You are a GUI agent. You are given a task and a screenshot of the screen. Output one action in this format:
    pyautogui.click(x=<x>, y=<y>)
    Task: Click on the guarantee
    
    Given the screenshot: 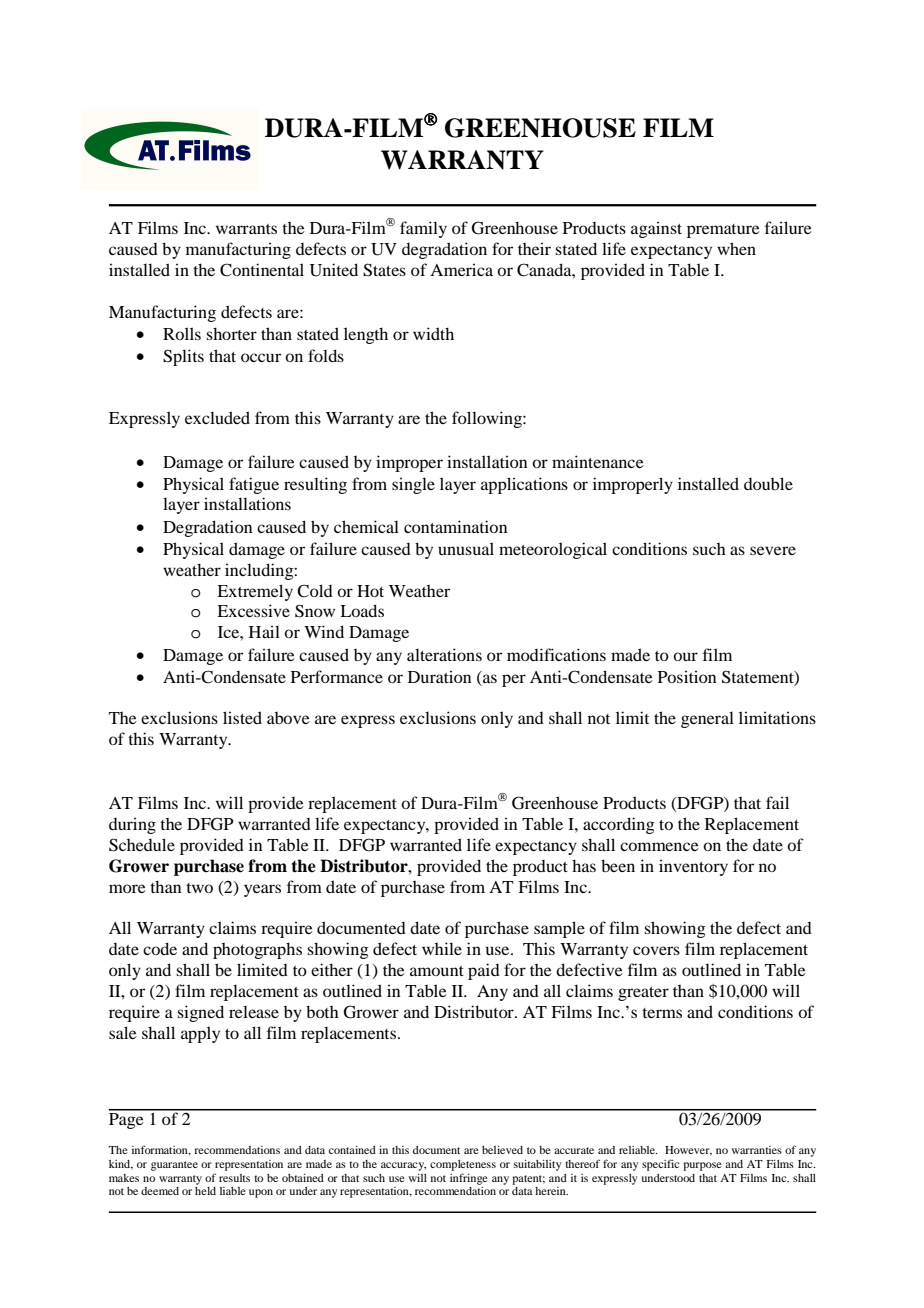 What is the action you would take?
    pyautogui.click(x=174, y=1166)
